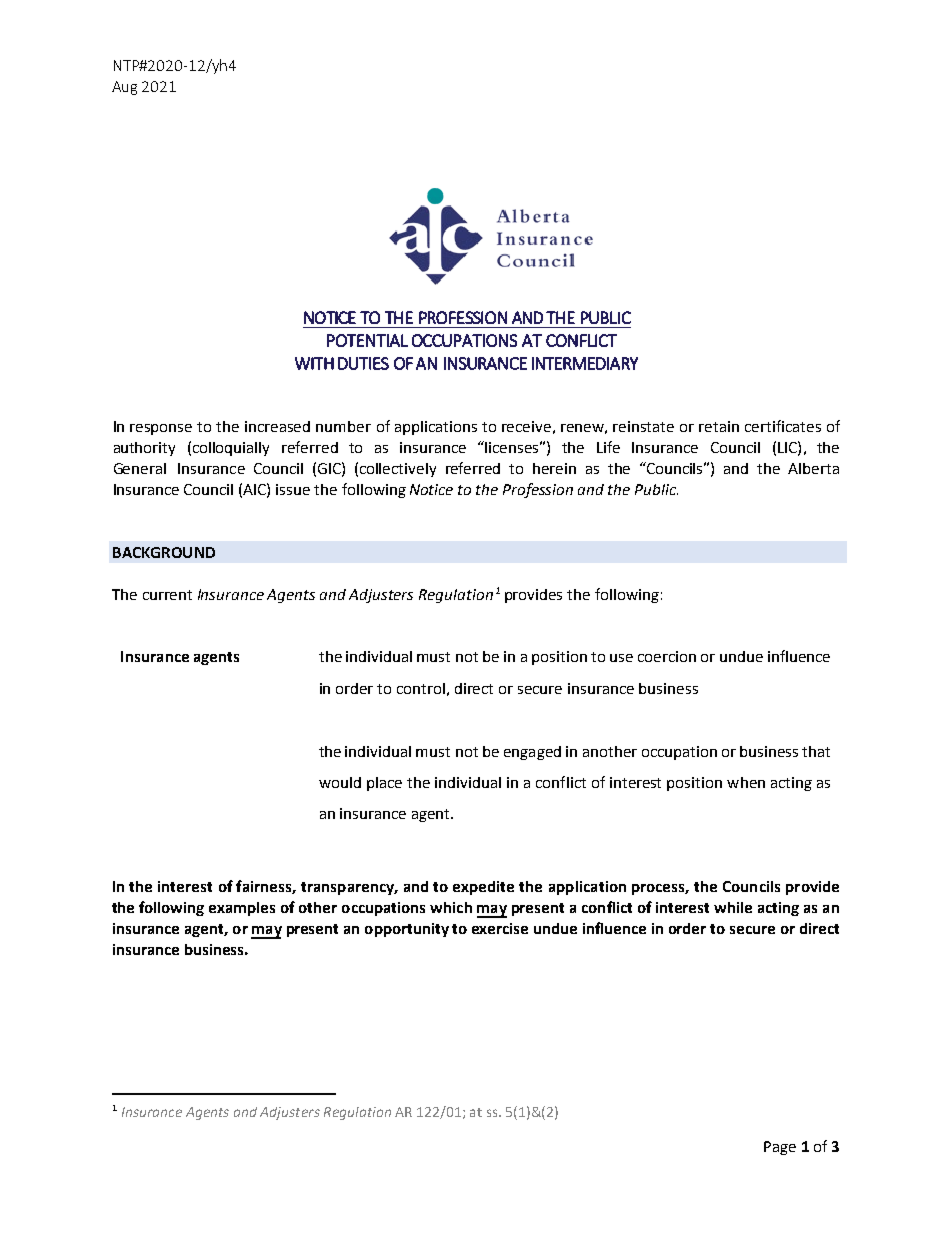  Describe the element at coordinates (500, 928) in the document. I see `exercise` at that location.
